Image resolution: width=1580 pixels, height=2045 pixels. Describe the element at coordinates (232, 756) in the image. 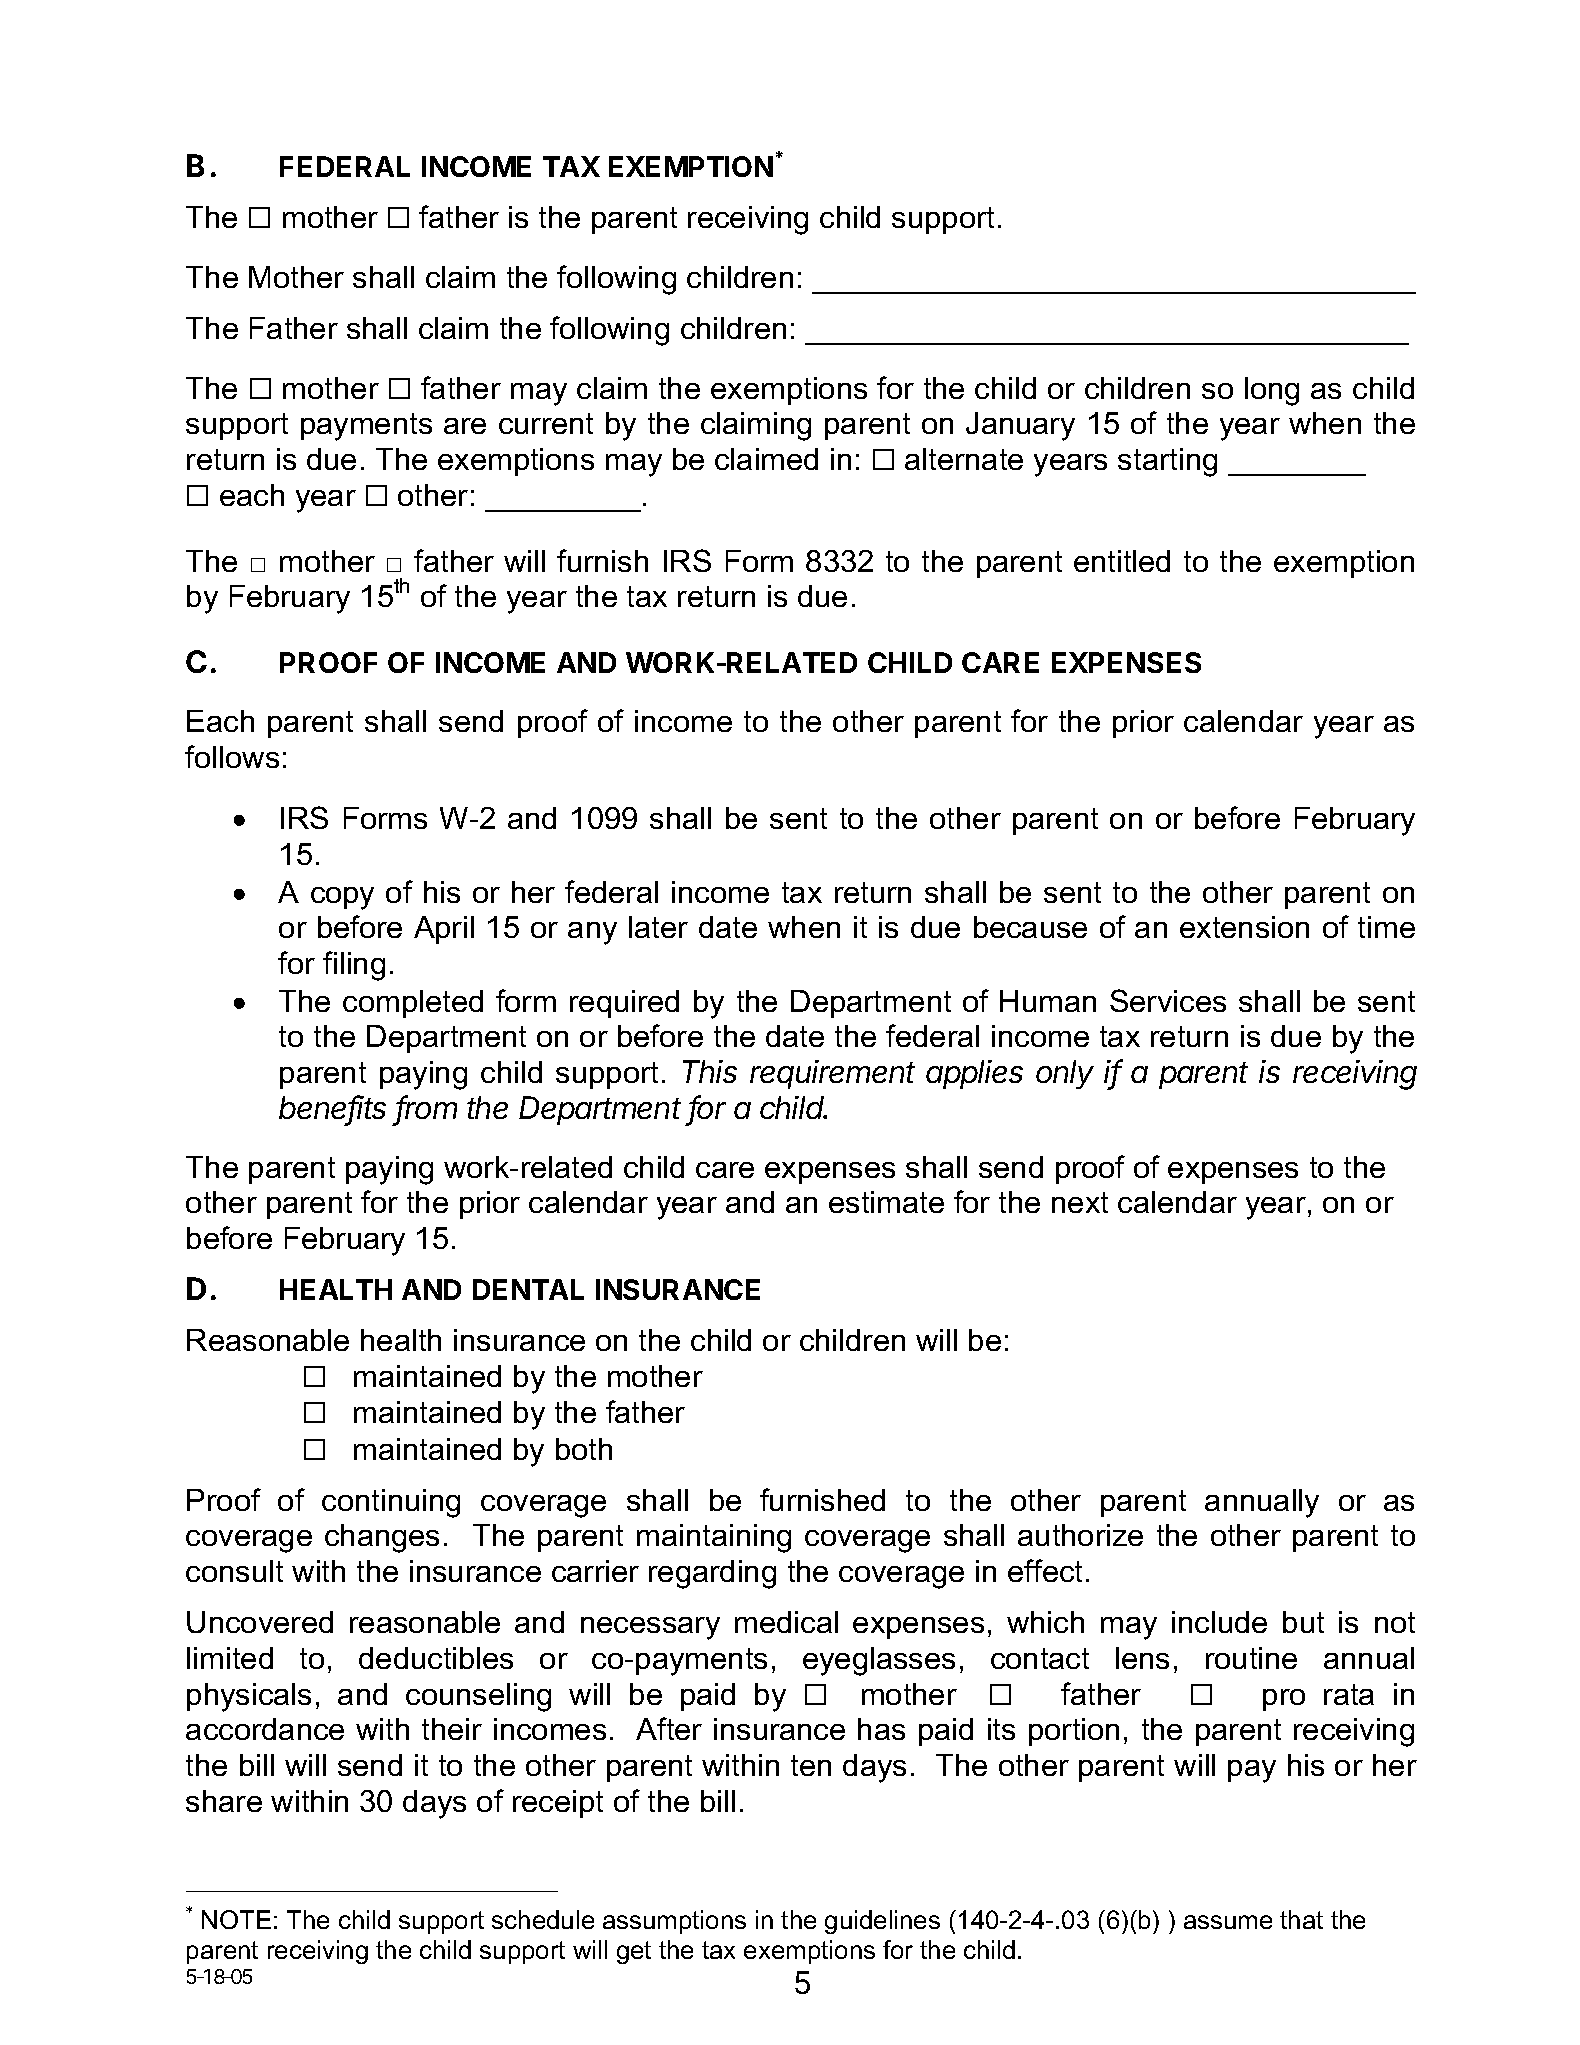

I see `follows` at that location.
